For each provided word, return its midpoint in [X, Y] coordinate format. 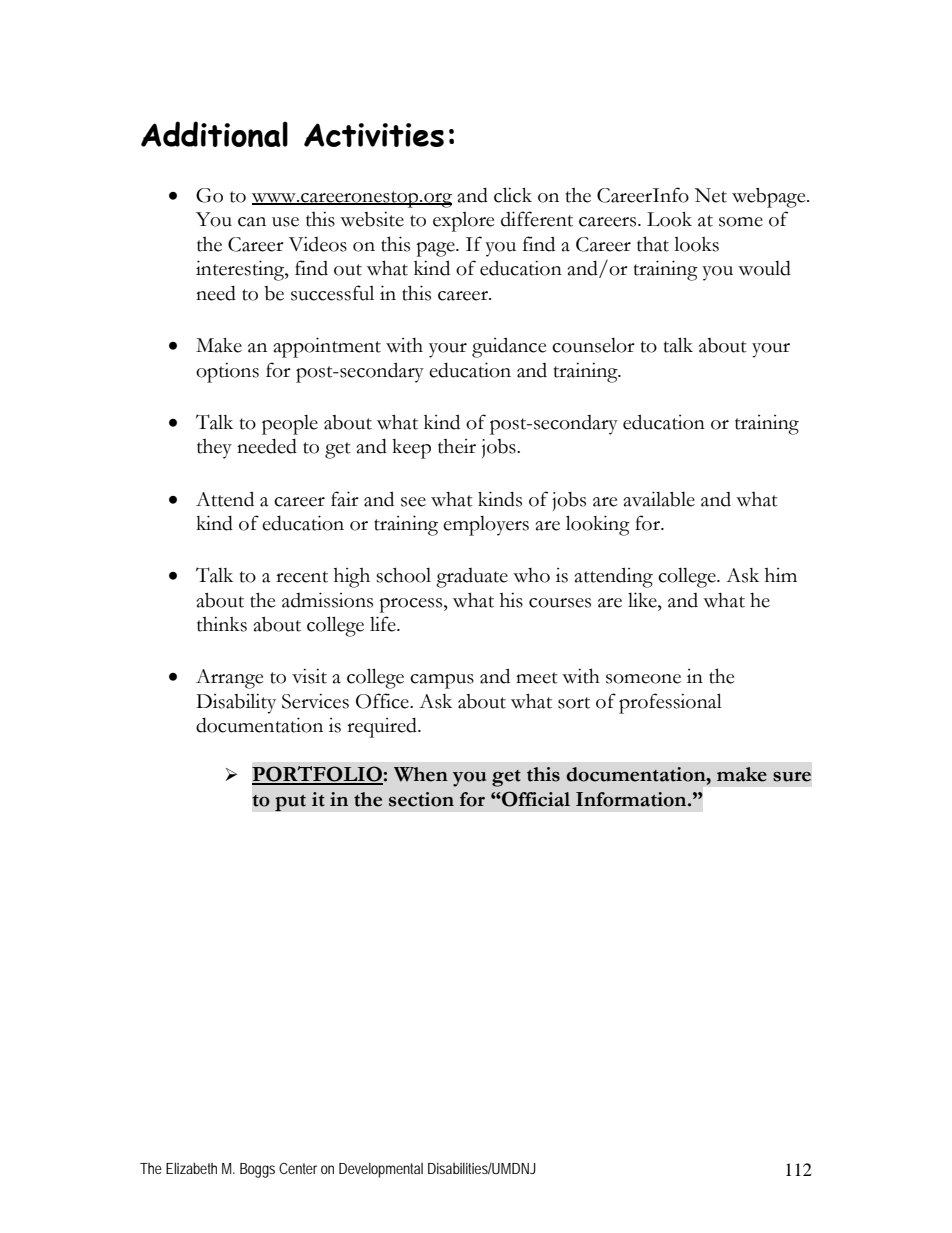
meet [537, 678]
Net [711, 195]
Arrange [229, 679]
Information [632, 799]
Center [298, 1168]
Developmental [381, 1170]
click [513, 195]
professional [670, 703]
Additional [214, 134]
